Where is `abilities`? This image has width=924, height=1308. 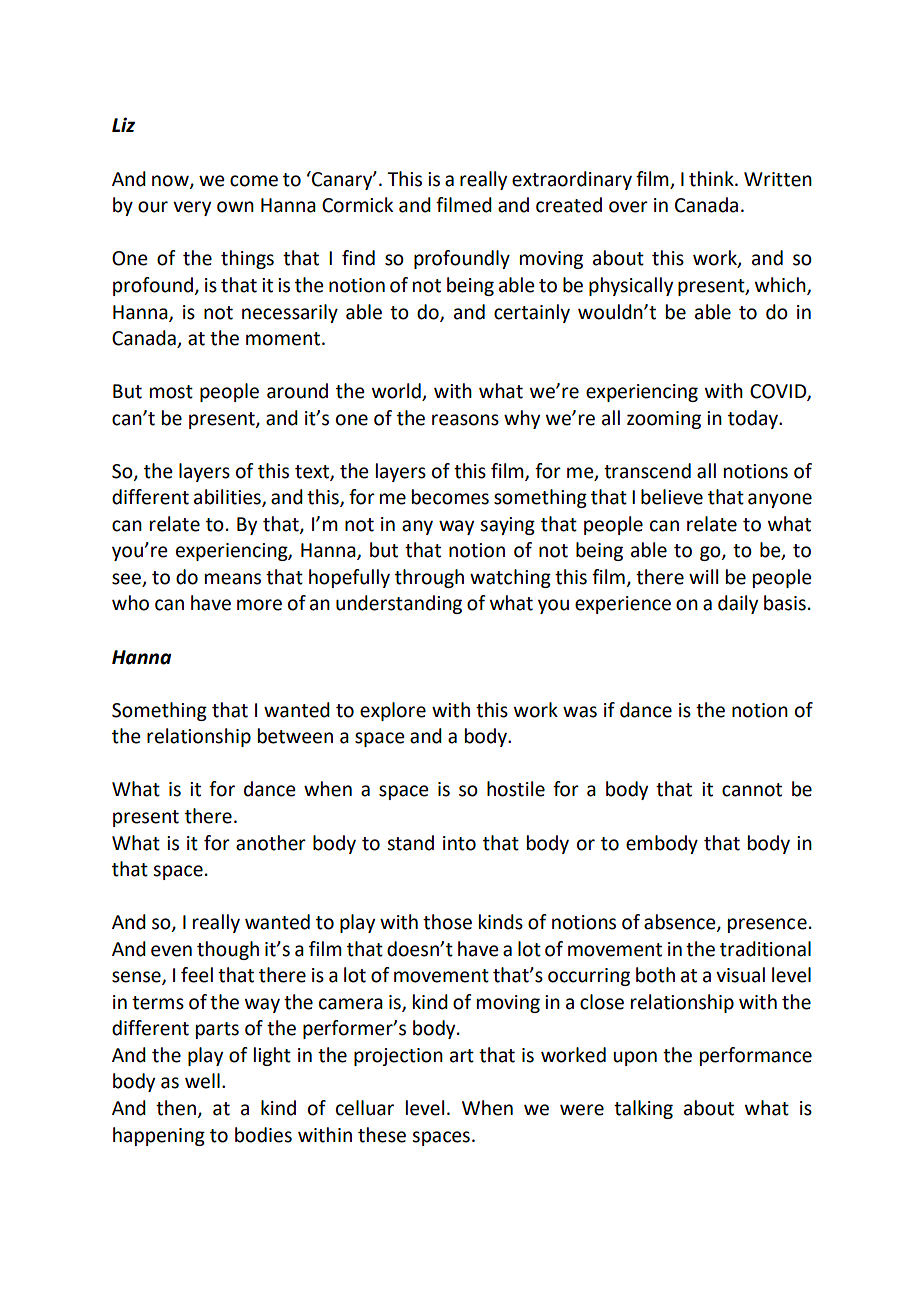 abilities is located at coordinates (228, 498).
